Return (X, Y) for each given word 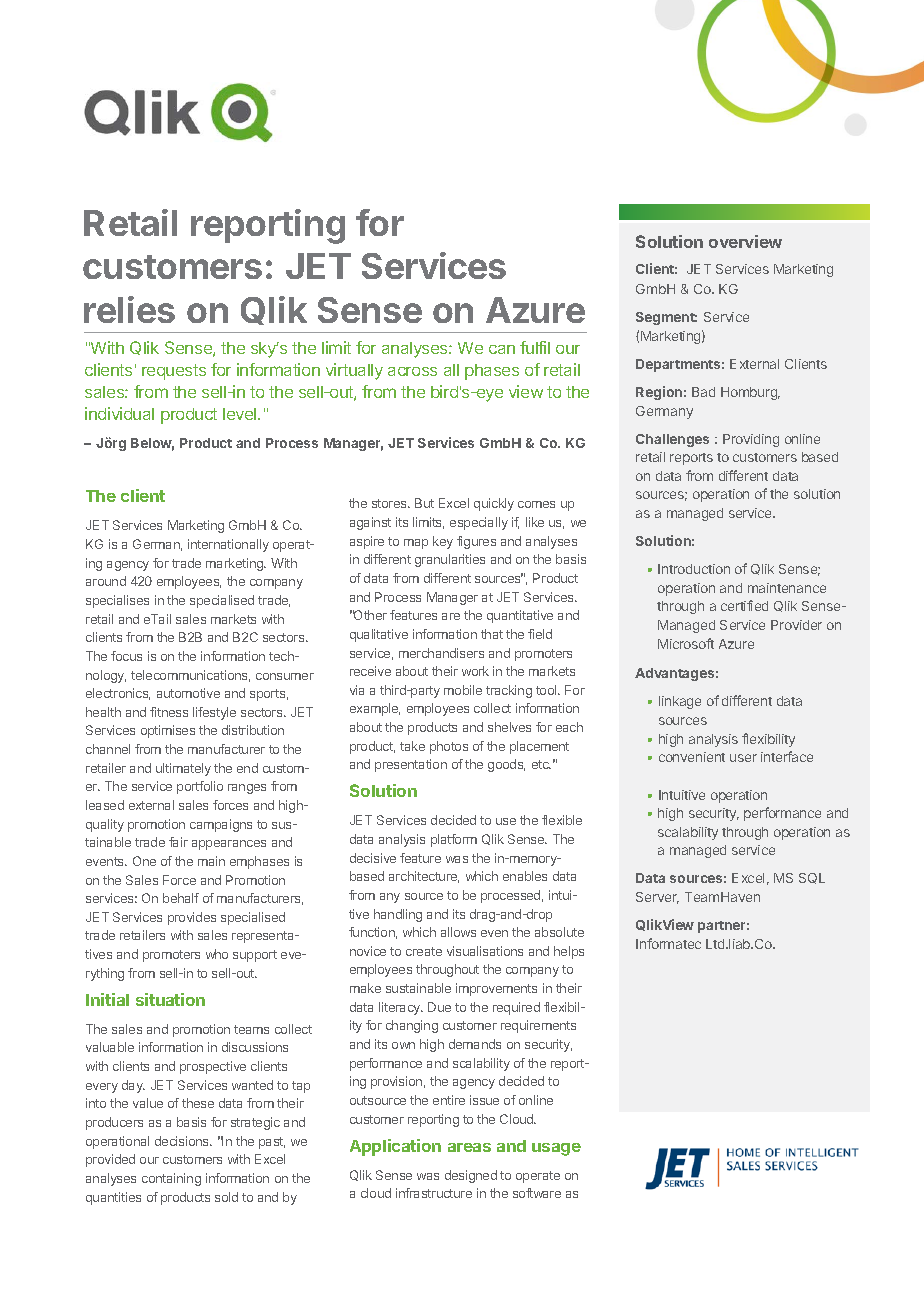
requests (174, 372)
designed (471, 1176)
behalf (181, 898)
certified (744, 605)
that (492, 634)
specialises (117, 601)
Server (657, 898)
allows (458, 932)
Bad (703, 392)
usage (556, 1149)
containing (171, 1179)
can (502, 349)
